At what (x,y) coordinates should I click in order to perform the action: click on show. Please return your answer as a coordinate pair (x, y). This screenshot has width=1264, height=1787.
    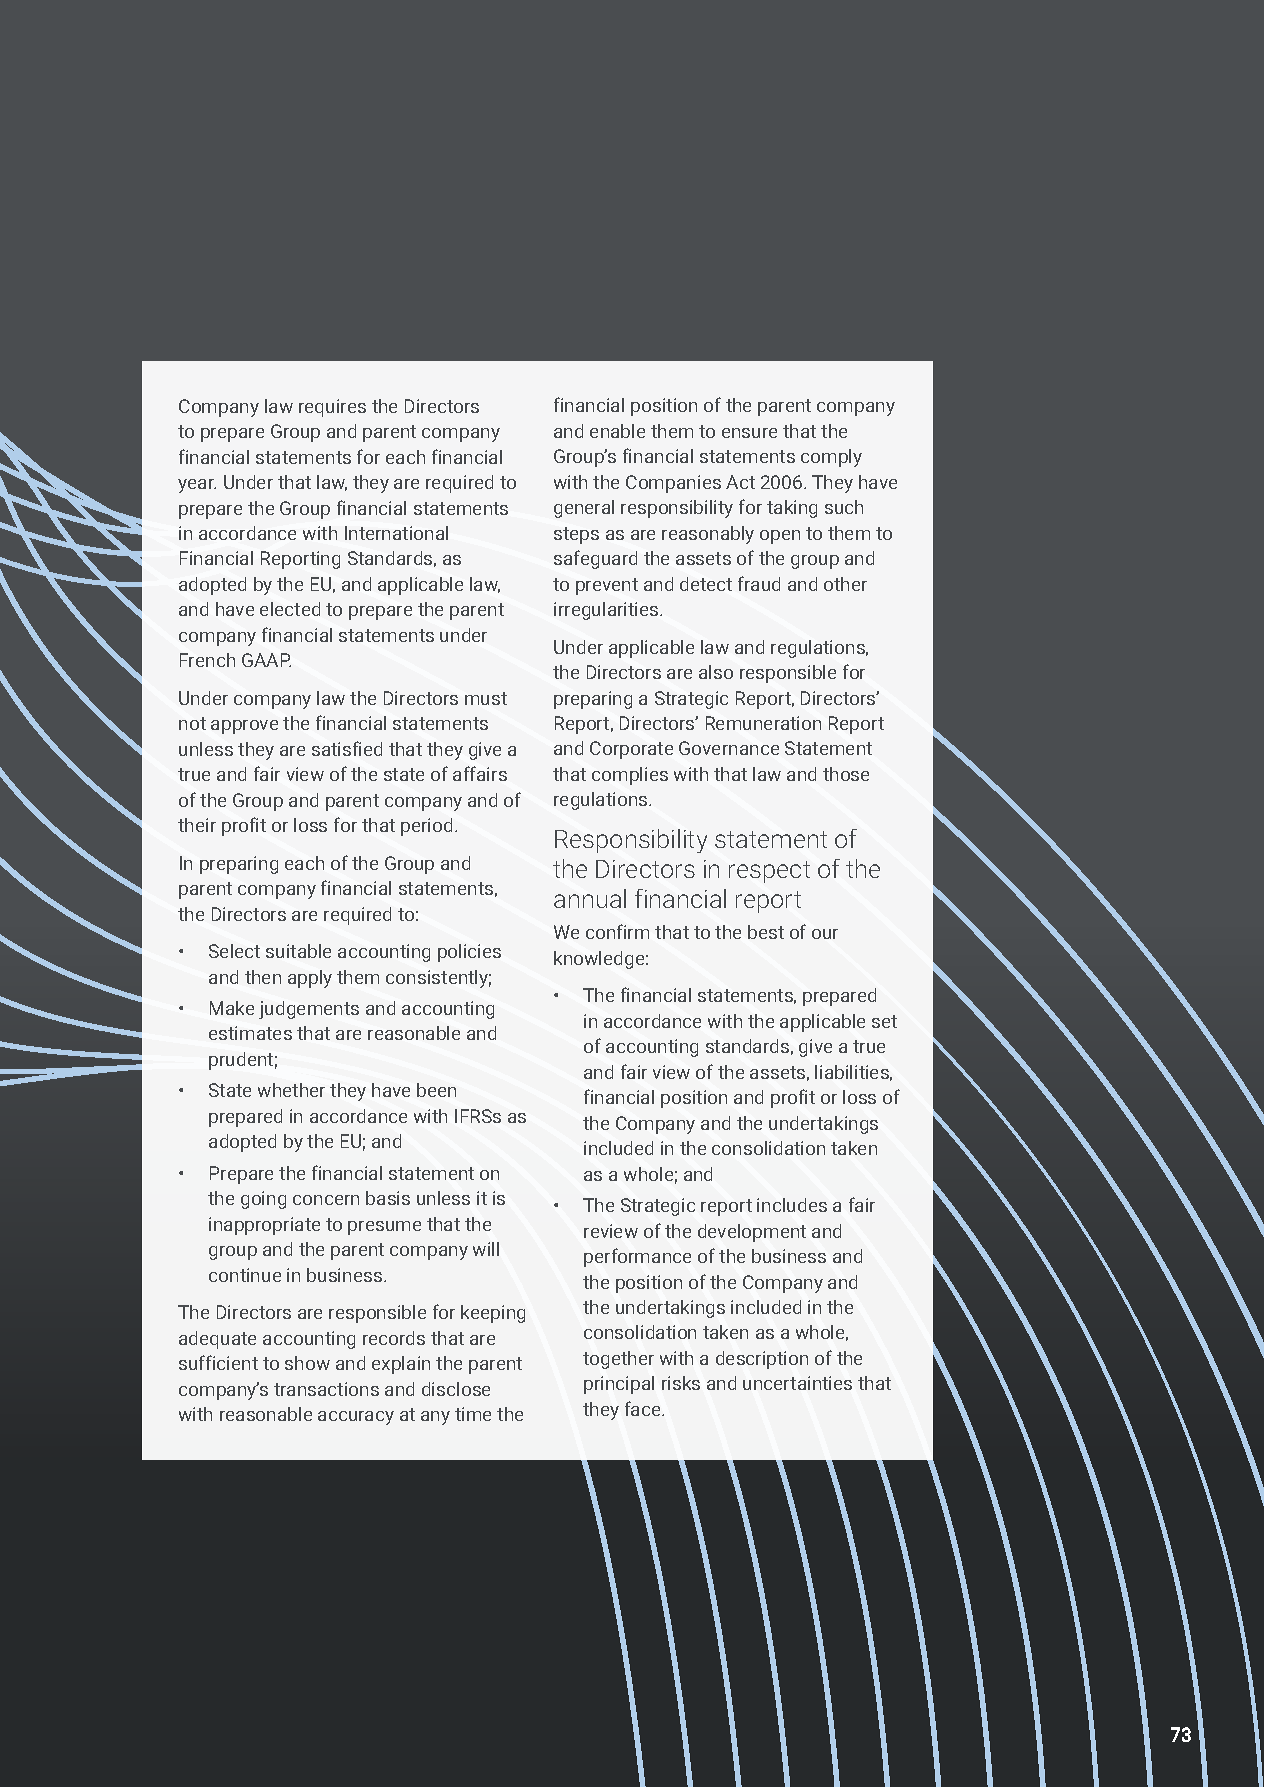
    Looking at the image, I should click on (307, 1363).
